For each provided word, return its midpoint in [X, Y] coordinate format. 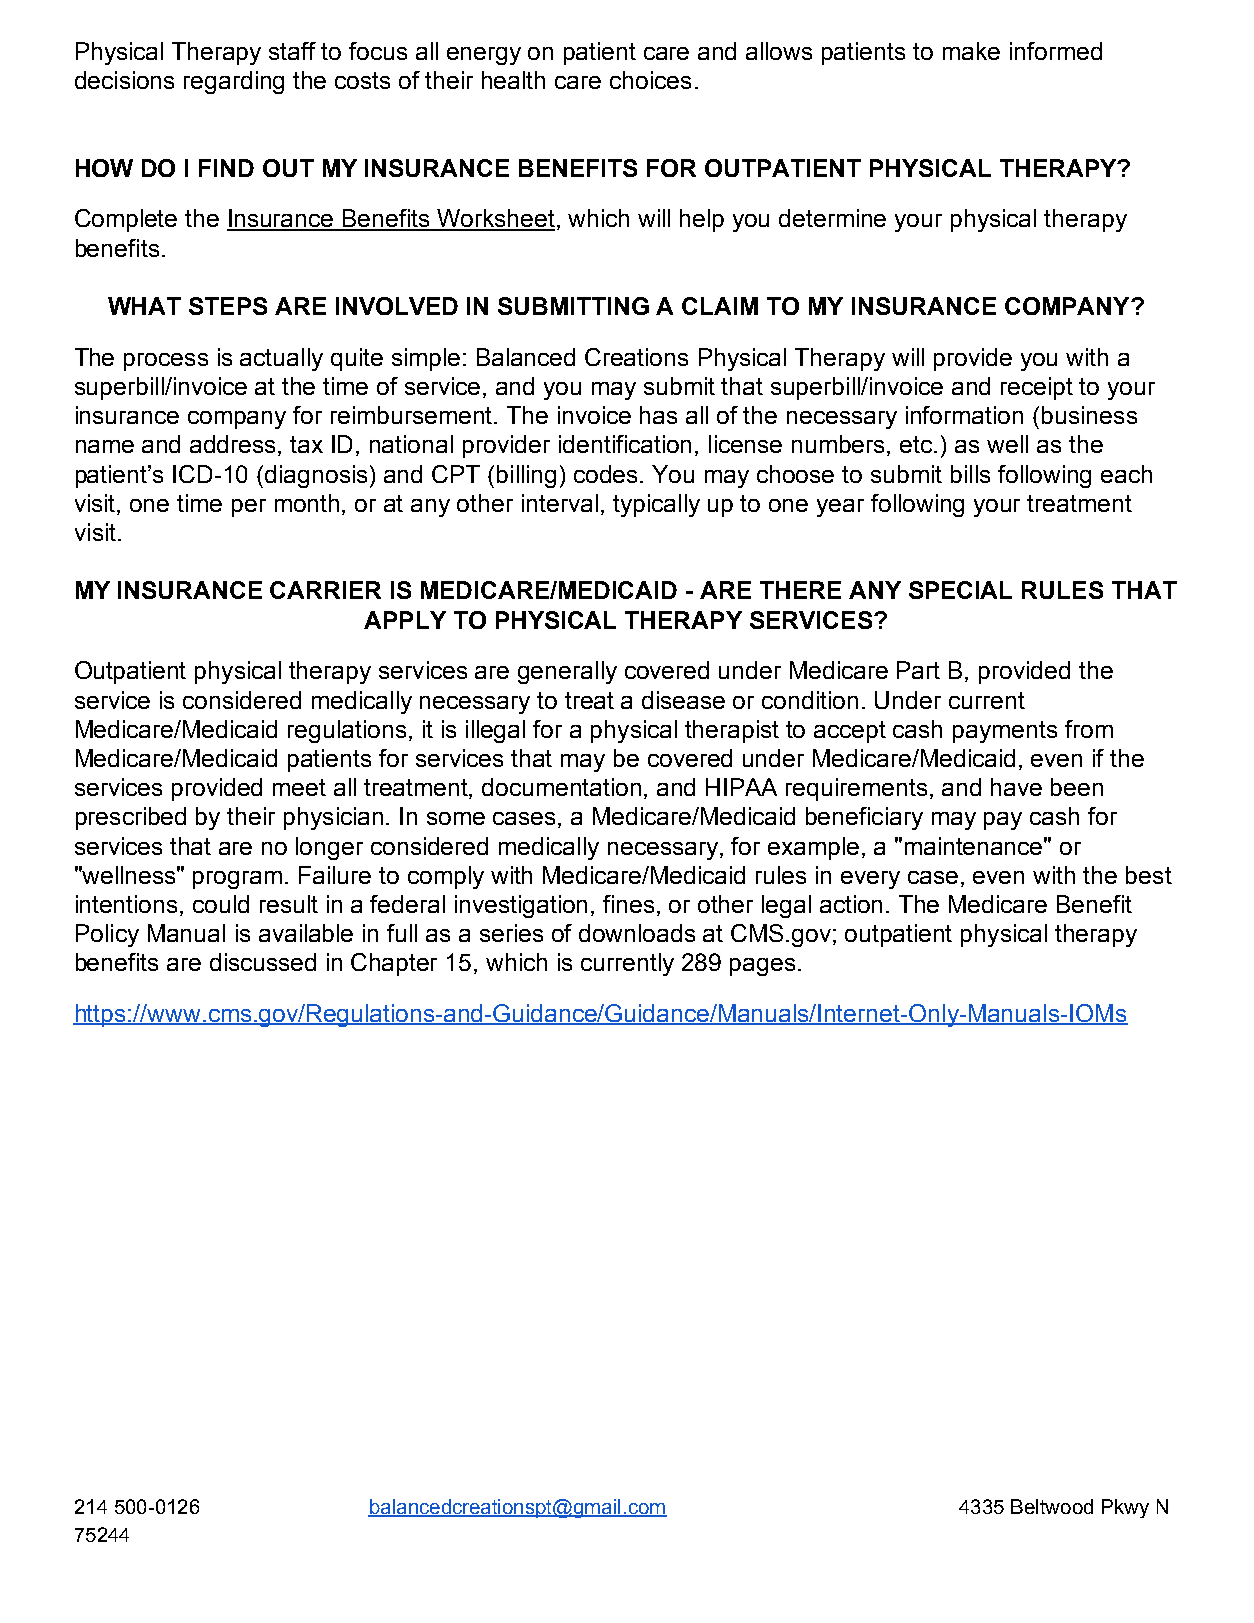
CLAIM [720, 306]
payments [1005, 732]
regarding [234, 82]
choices [650, 80]
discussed [263, 962]
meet [299, 787]
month [307, 503]
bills [970, 474]
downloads [637, 933]
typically [656, 505]
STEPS [228, 306]
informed [1056, 51]
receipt [1037, 388]
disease [683, 700]
